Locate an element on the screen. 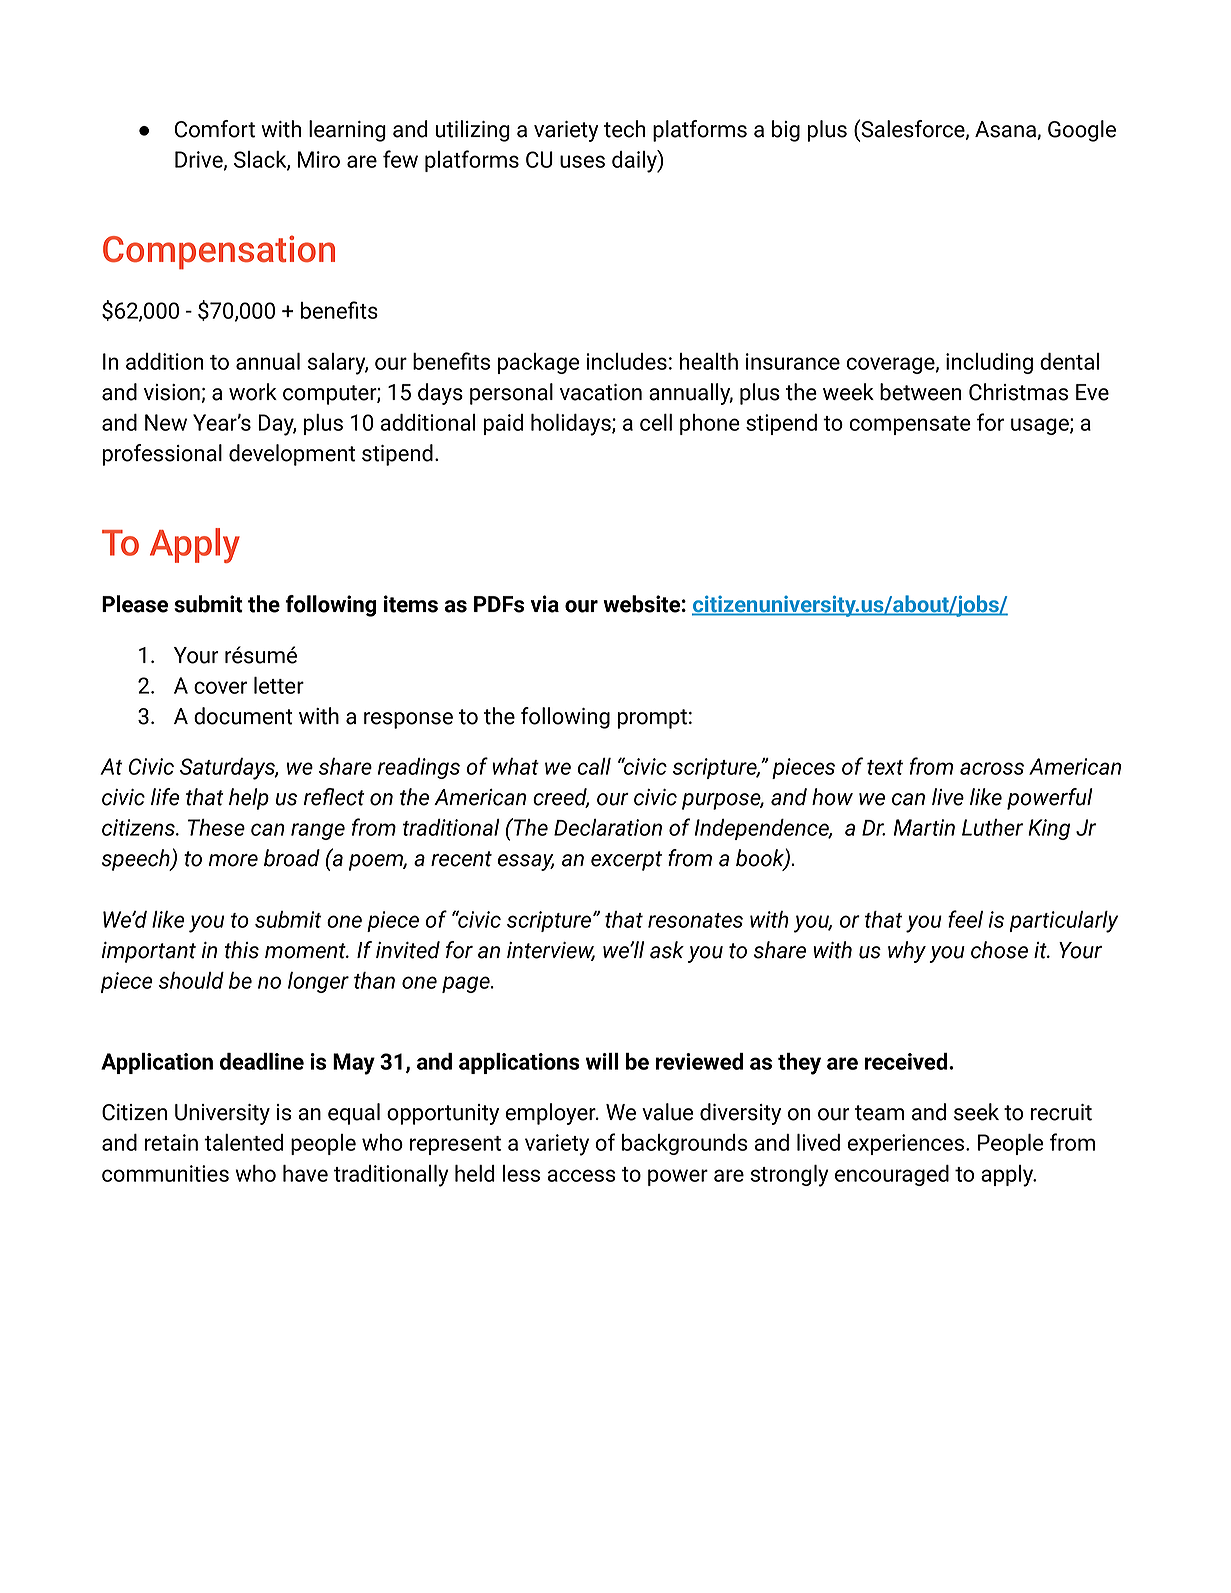 This screenshot has width=1231, height=1593. talented is located at coordinates (243, 1142).
